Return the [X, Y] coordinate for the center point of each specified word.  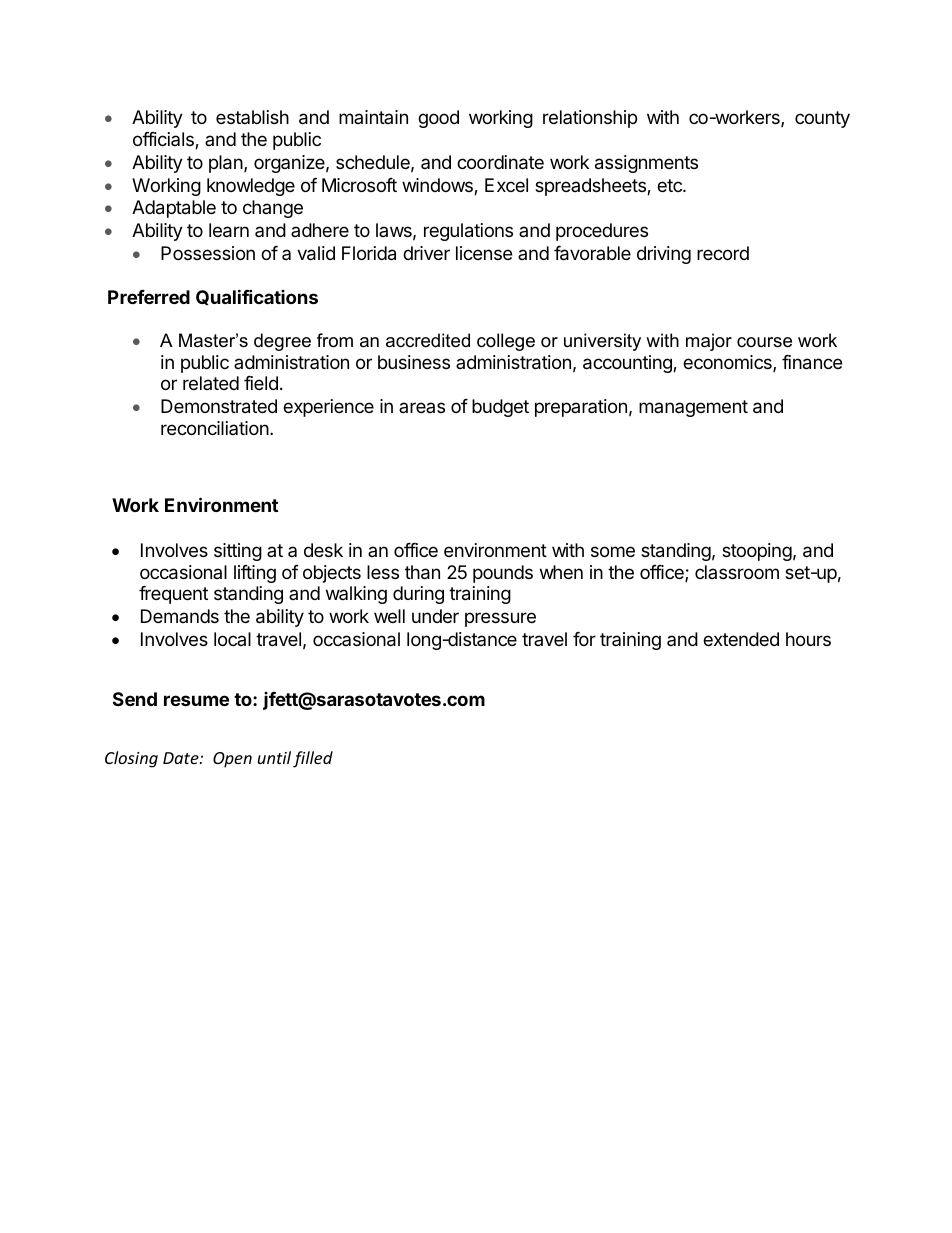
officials [164, 140]
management [693, 408]
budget [500, 408]
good [438, 119]
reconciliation [215, 428]
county [822, 119]
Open [232, 760]
